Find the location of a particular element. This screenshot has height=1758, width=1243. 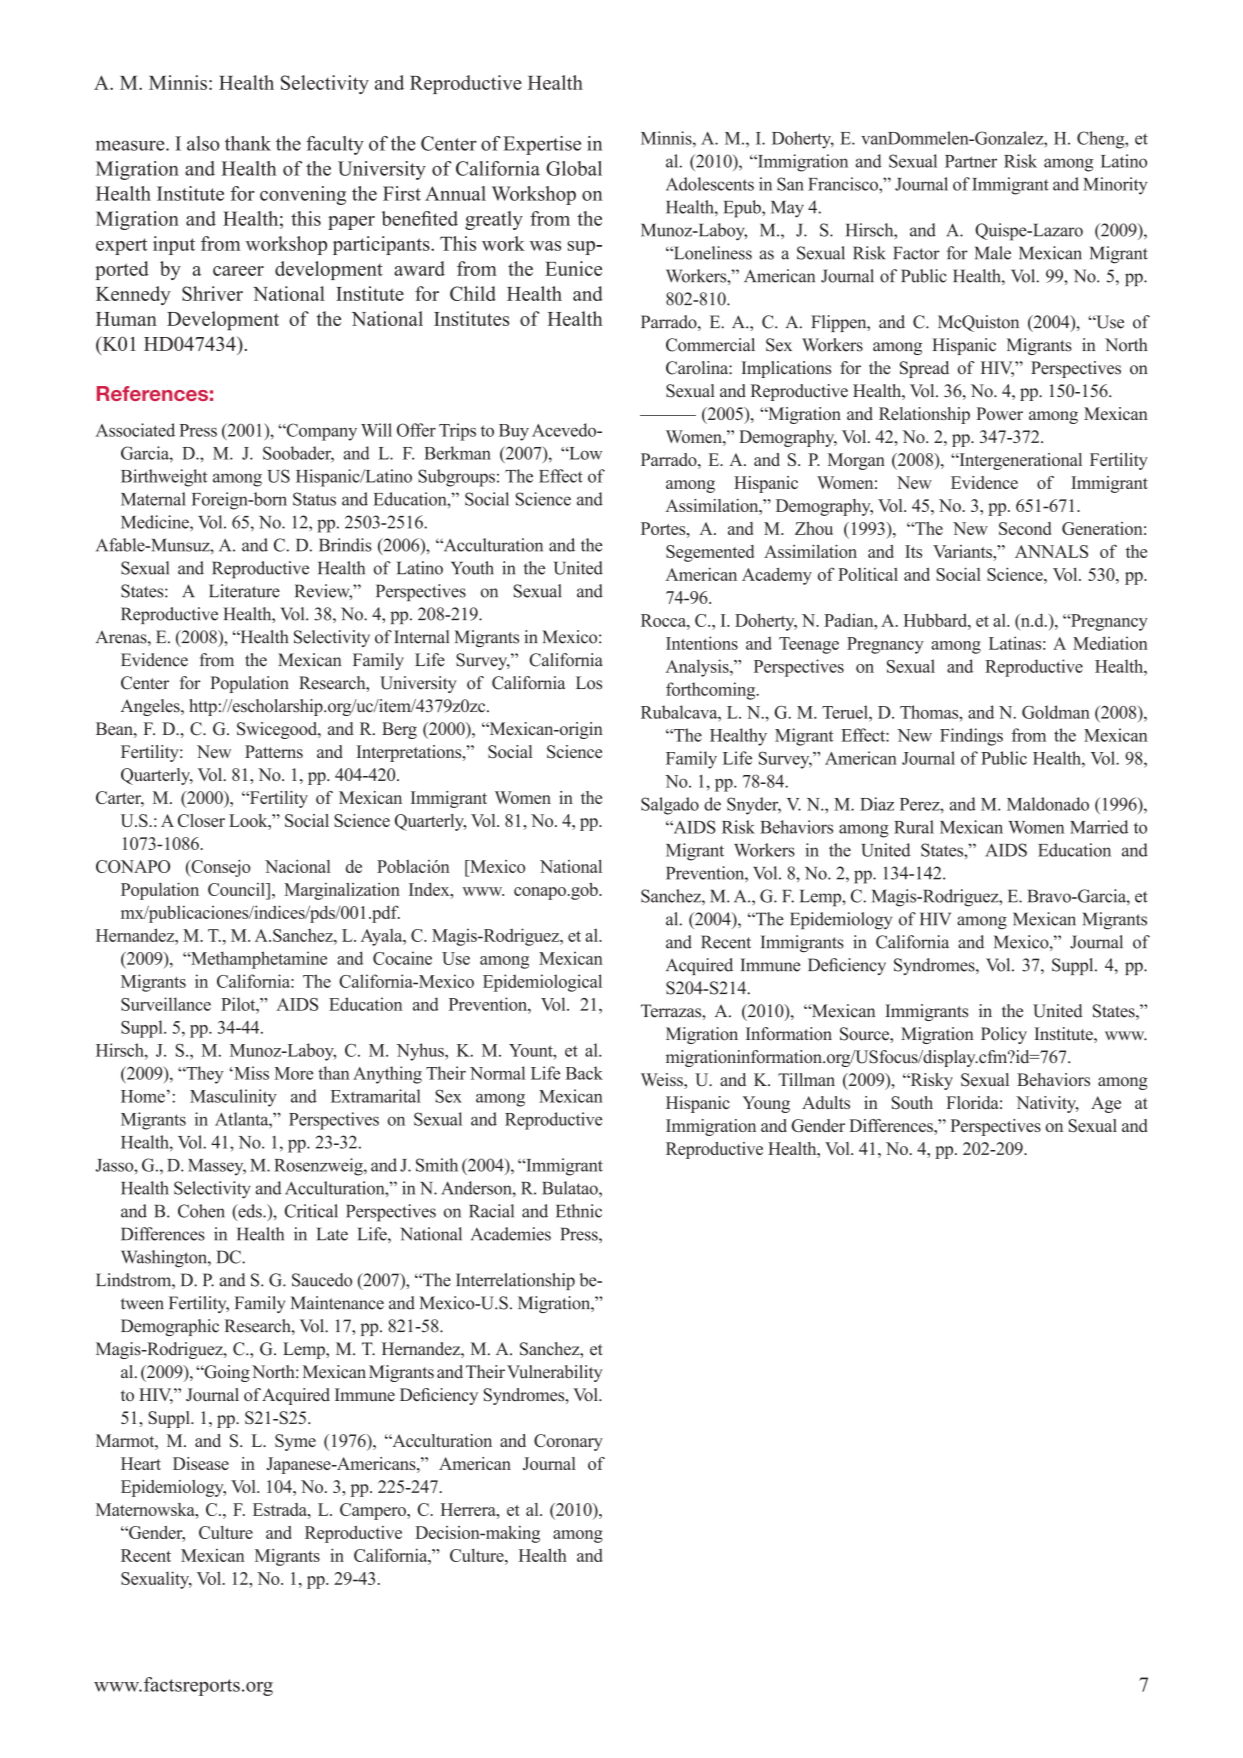

Status is located at coordinates (314, 499).
